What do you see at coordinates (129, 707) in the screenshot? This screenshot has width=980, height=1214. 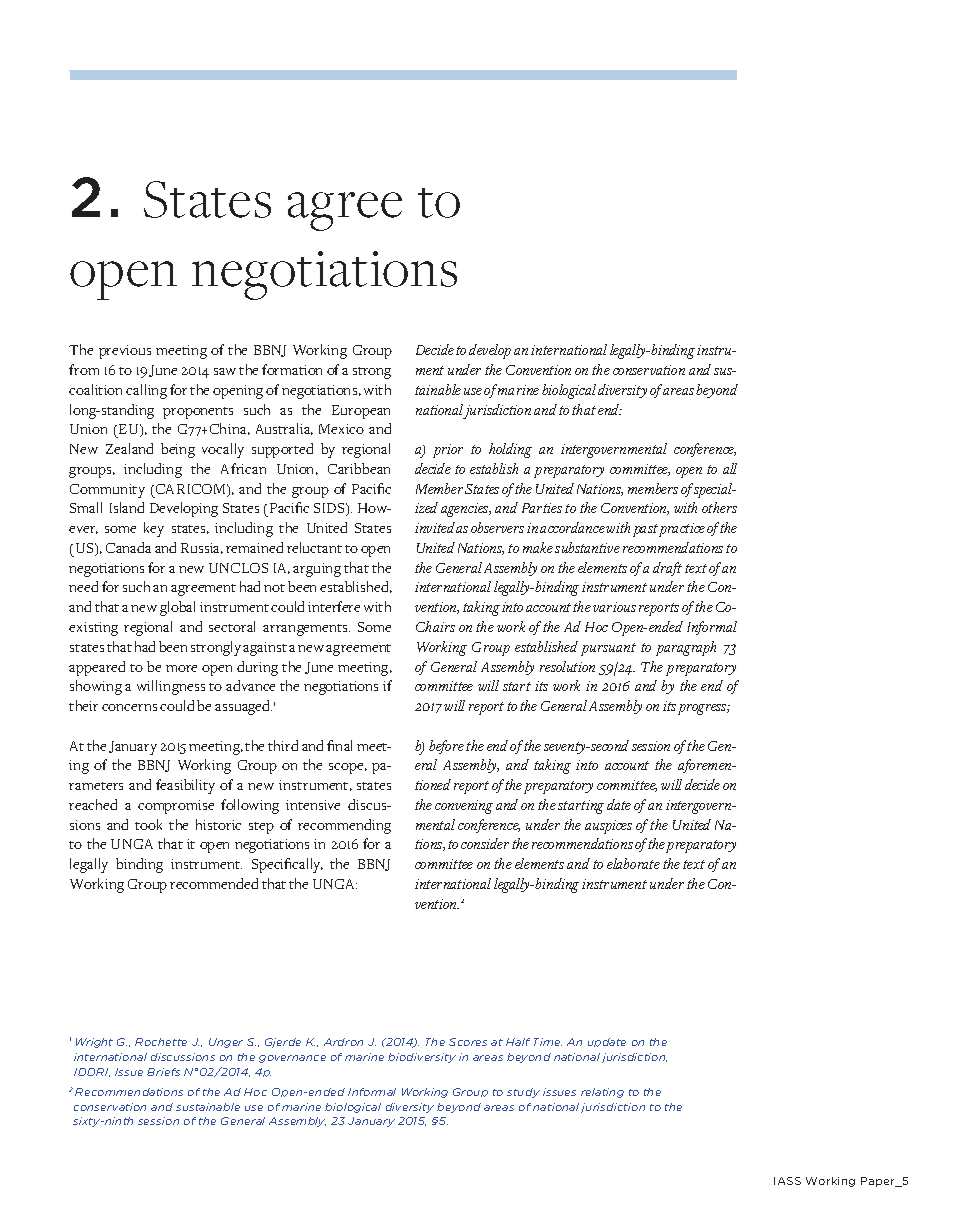 I see `concerns` at bounding box center [129, 707].
